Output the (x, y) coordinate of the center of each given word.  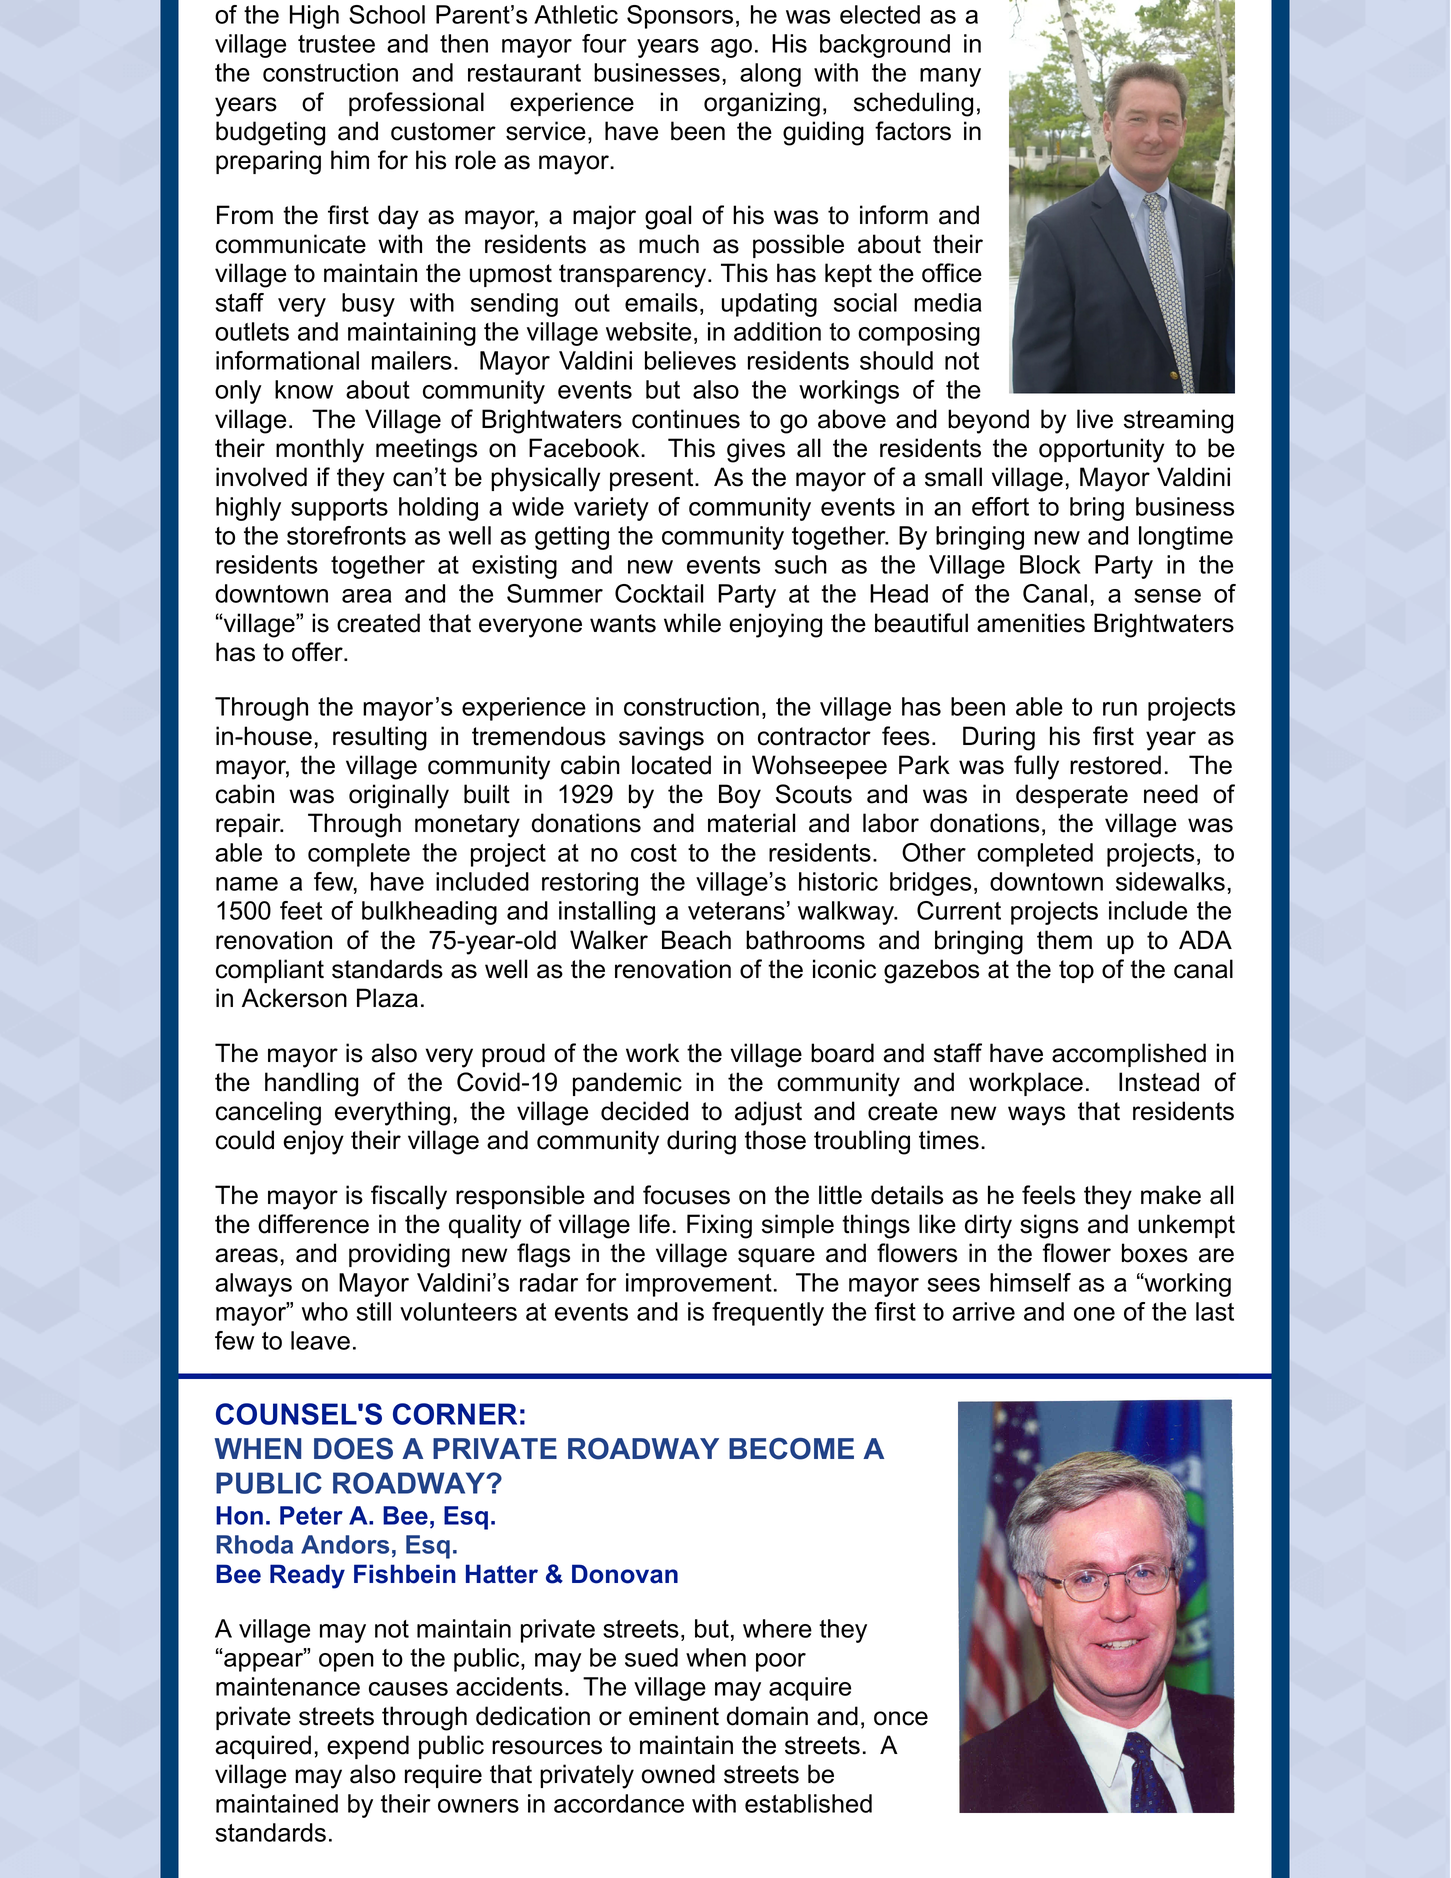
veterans (736, 911)
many (950, 77)
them (1064, 940)
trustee (336, 44)
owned (678, 1774)
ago (731, 48)
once (901, 1718)
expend (368, 1747)
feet (301, 910)
